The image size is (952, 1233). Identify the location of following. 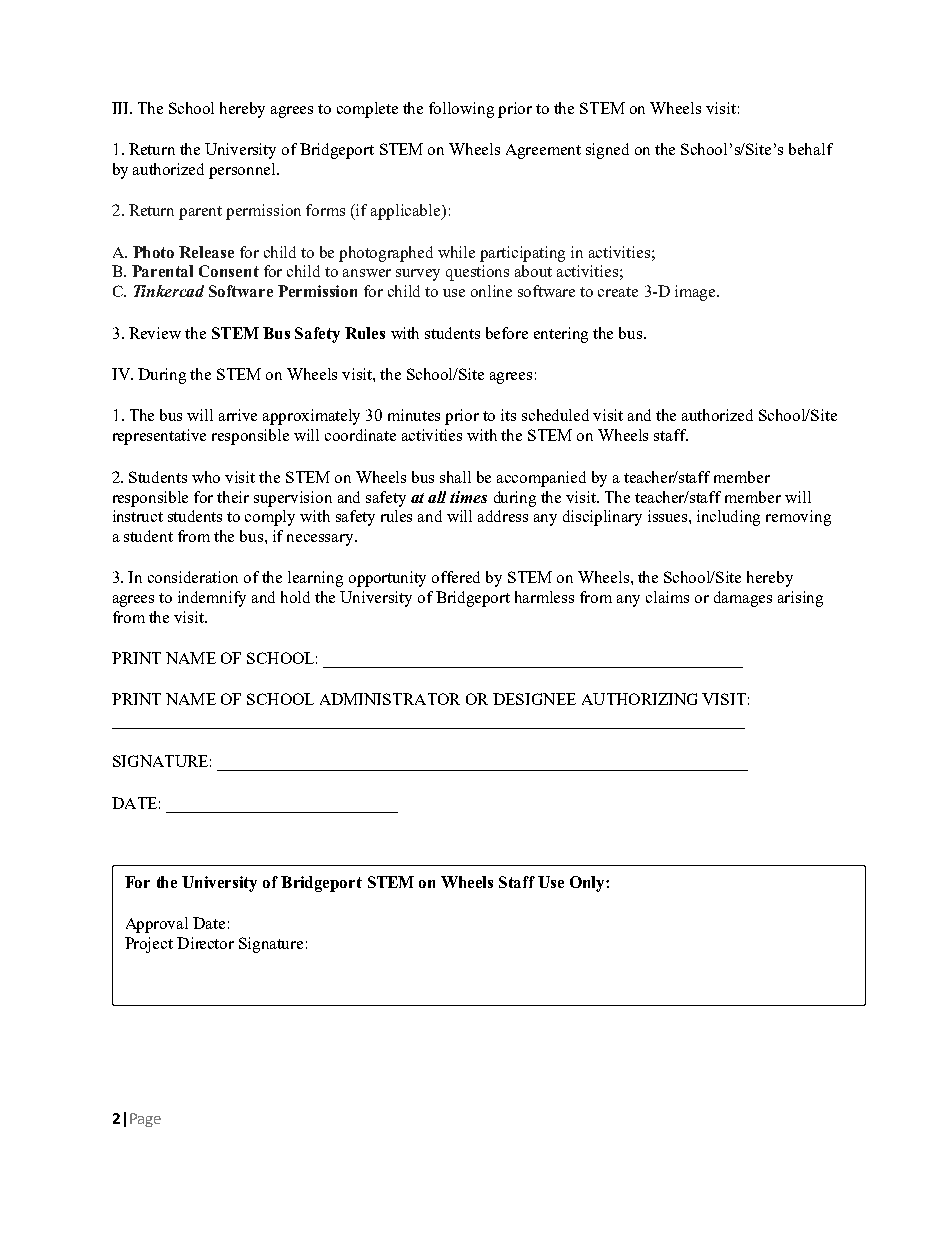
(461, 110).
